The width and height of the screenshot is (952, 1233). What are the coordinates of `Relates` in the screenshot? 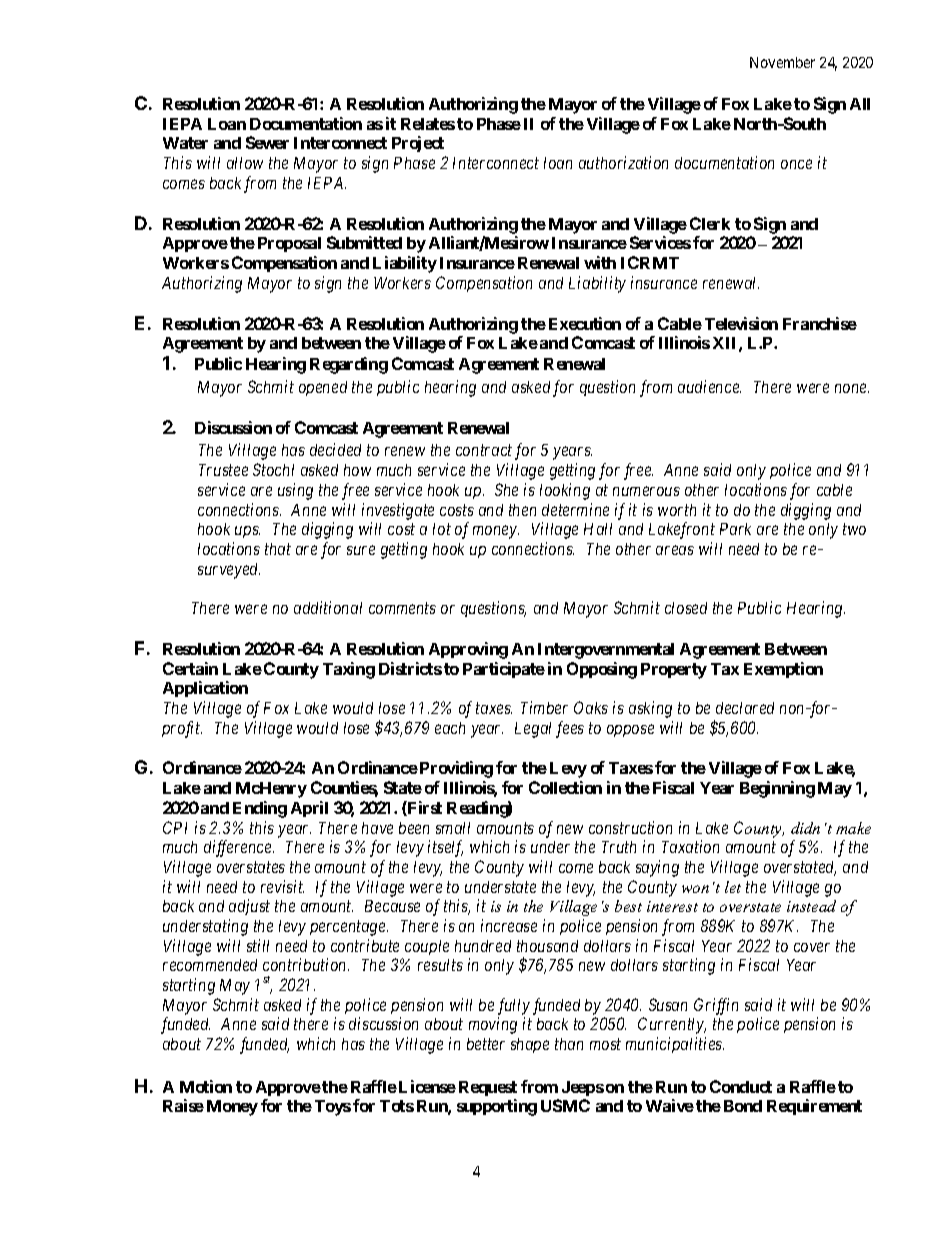 It's located at (428, 124).
